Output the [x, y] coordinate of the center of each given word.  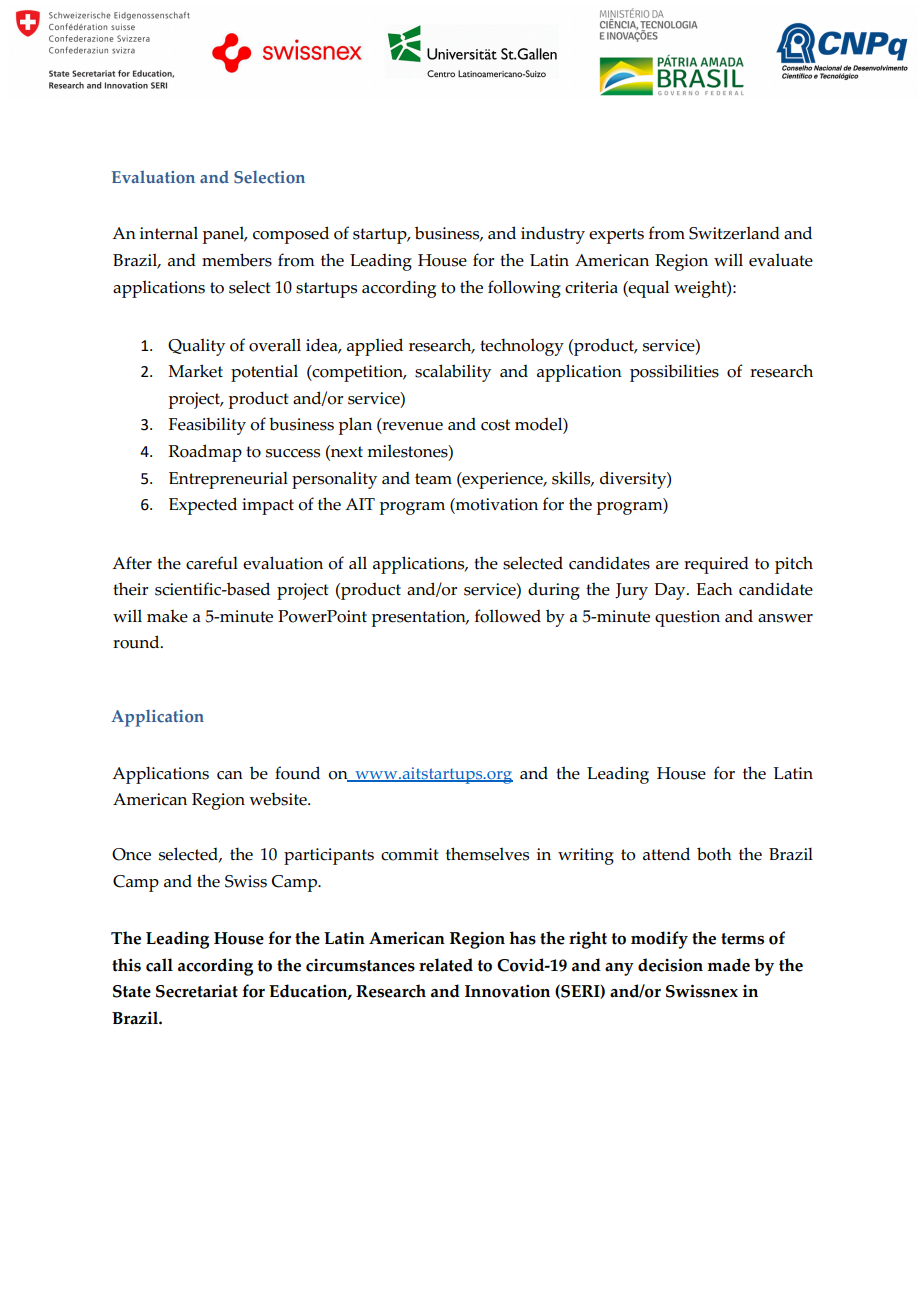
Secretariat [197, 991]
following [524, 289]
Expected [203, 506]
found [297, 773]
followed [508, 616]
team [433, 479]
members [237, 260]
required [716, 565]
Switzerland [734, 233]
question [687, 618]
